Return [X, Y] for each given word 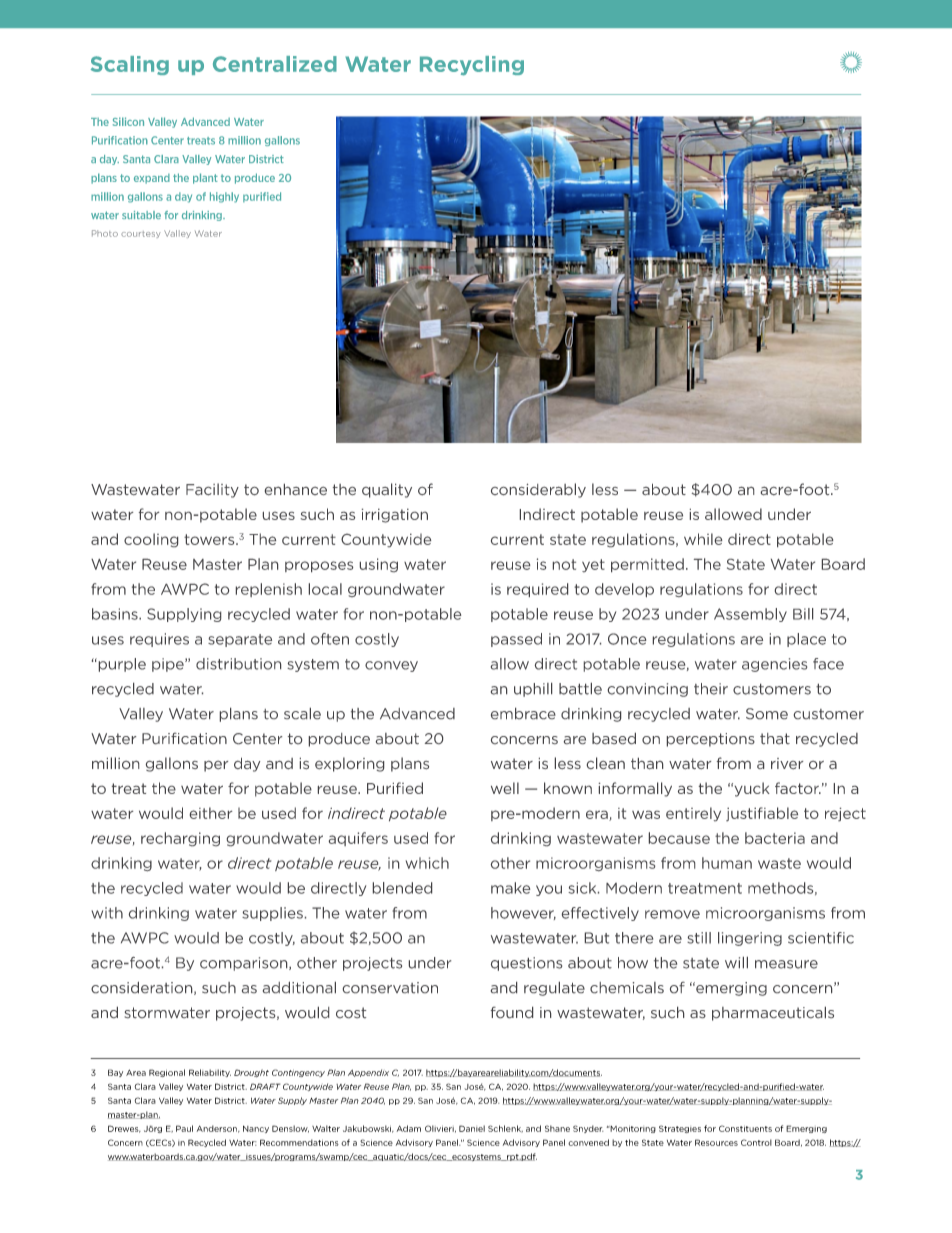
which [427, 863]
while [703, 539]
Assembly [750, 615]
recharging [180, 839]
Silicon [128, 121]
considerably [538, 490]
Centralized [275, 64]
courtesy [141, 234]
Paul [184, 1128]
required [537, 590]
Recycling [472, 66]
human [727, 863]
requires [159, 640]
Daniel [472, 1128]
